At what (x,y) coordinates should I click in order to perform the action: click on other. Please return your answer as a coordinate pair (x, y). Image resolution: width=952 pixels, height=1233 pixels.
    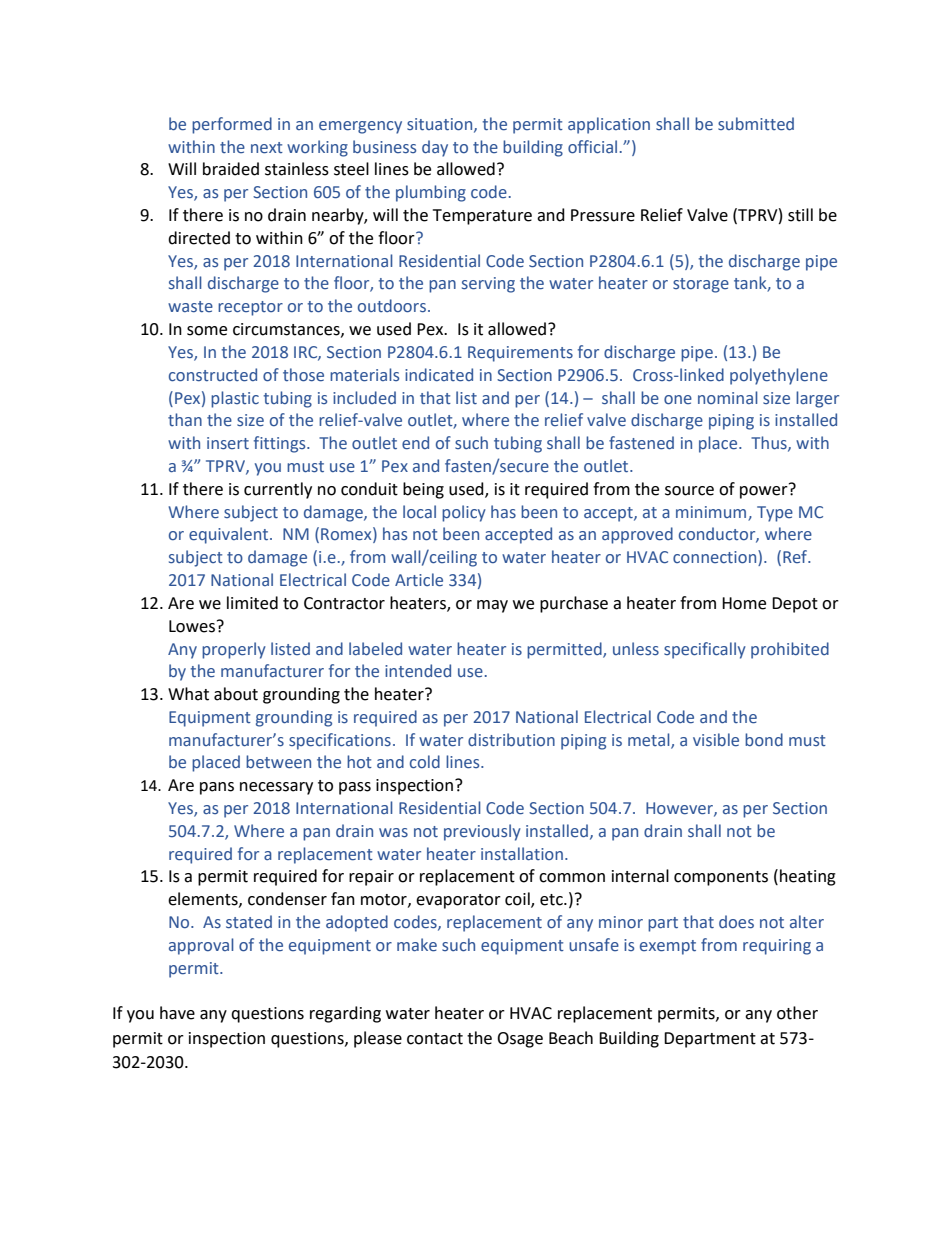
    Looking at the image, I should click on (797, 1013).
